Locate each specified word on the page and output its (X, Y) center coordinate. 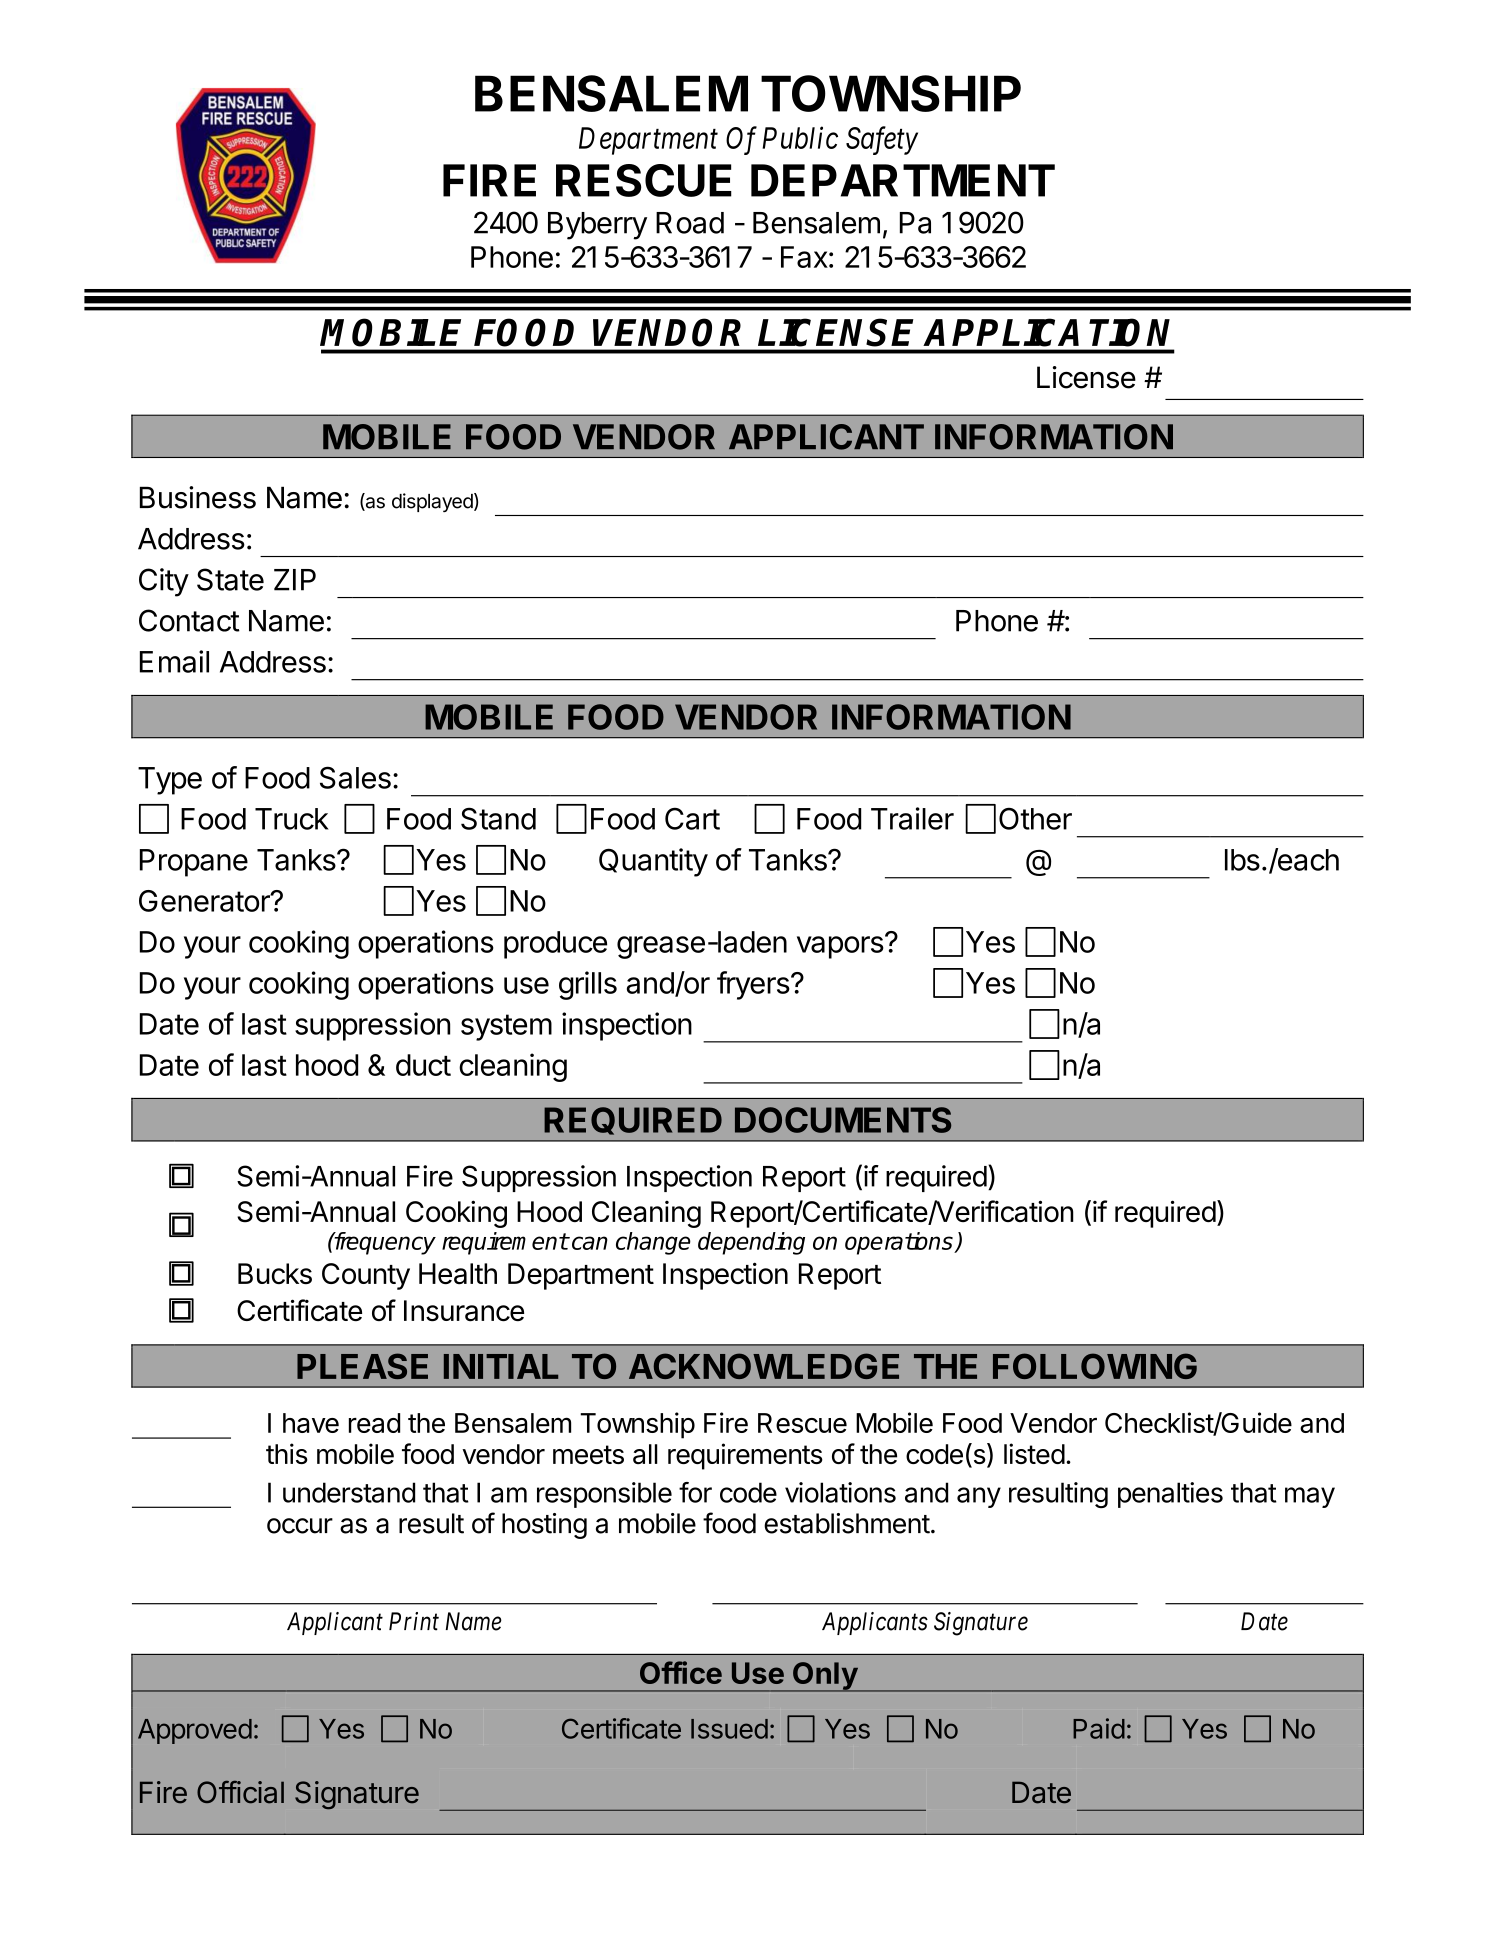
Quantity (653, 862)
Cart (692, 818)
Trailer (912, 818)
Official (240, 1792)
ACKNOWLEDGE (764, 1366)
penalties (1170, 1495)
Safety (882, 140)
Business (198, 497)
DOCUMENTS (843, 1120)
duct (423, 1065)
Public (800, 137)
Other (1035, 819)
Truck (292, 819)
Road (690, 223)
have (311, 1423)
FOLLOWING (1095, 1366)
